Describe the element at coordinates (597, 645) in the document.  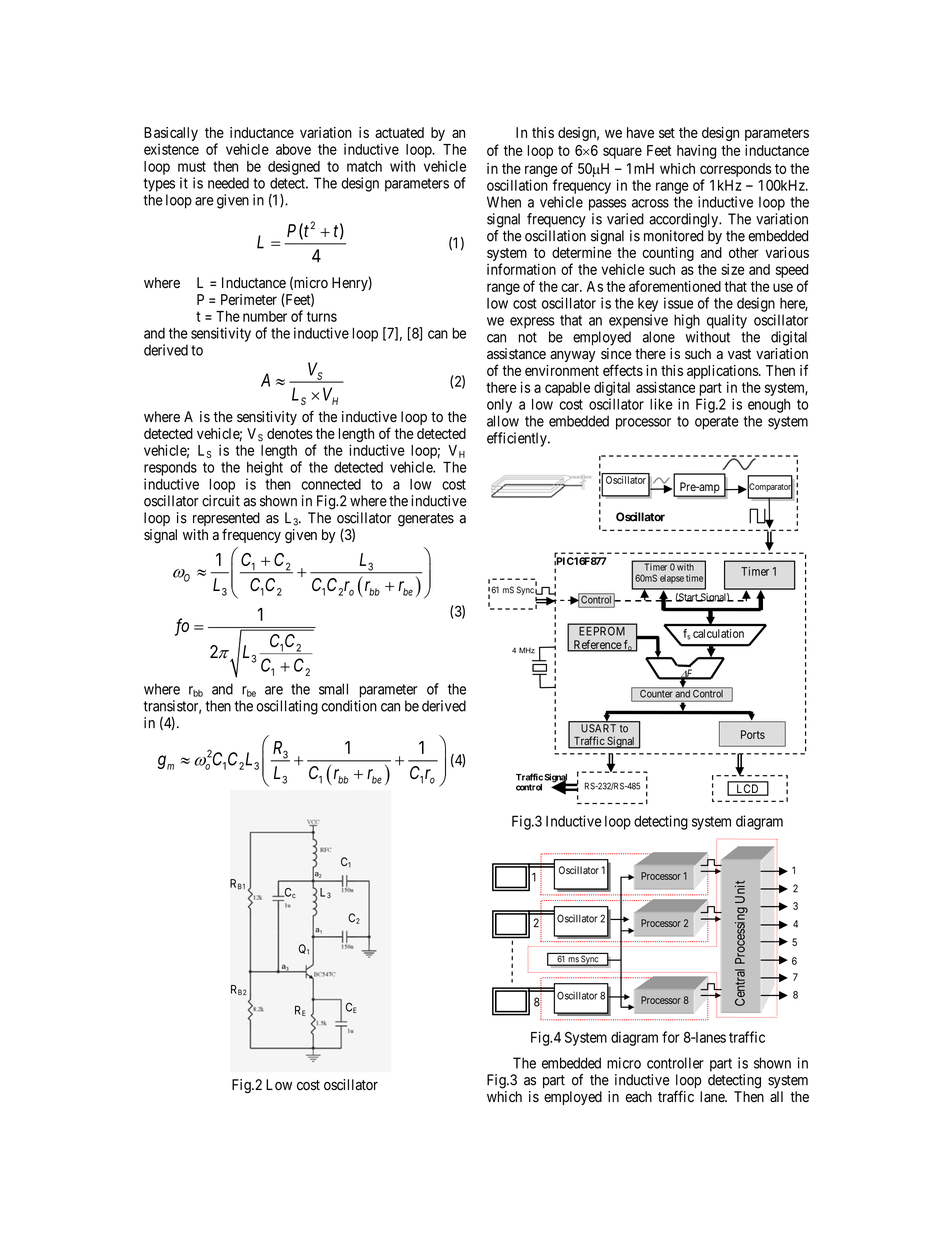
I see `Reference` at that location.
